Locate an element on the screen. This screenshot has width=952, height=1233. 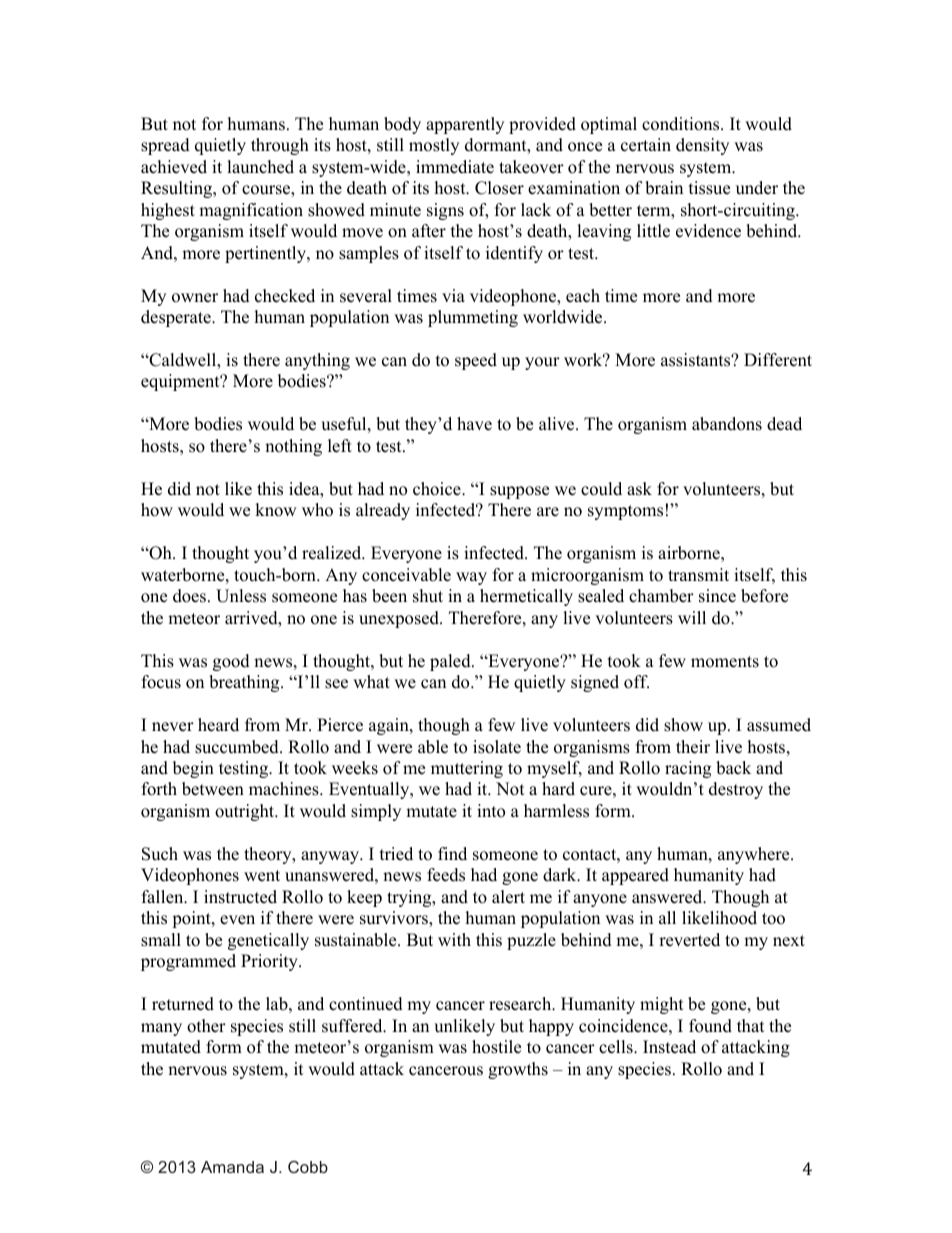
outright is located at coordinates (246, 812).
